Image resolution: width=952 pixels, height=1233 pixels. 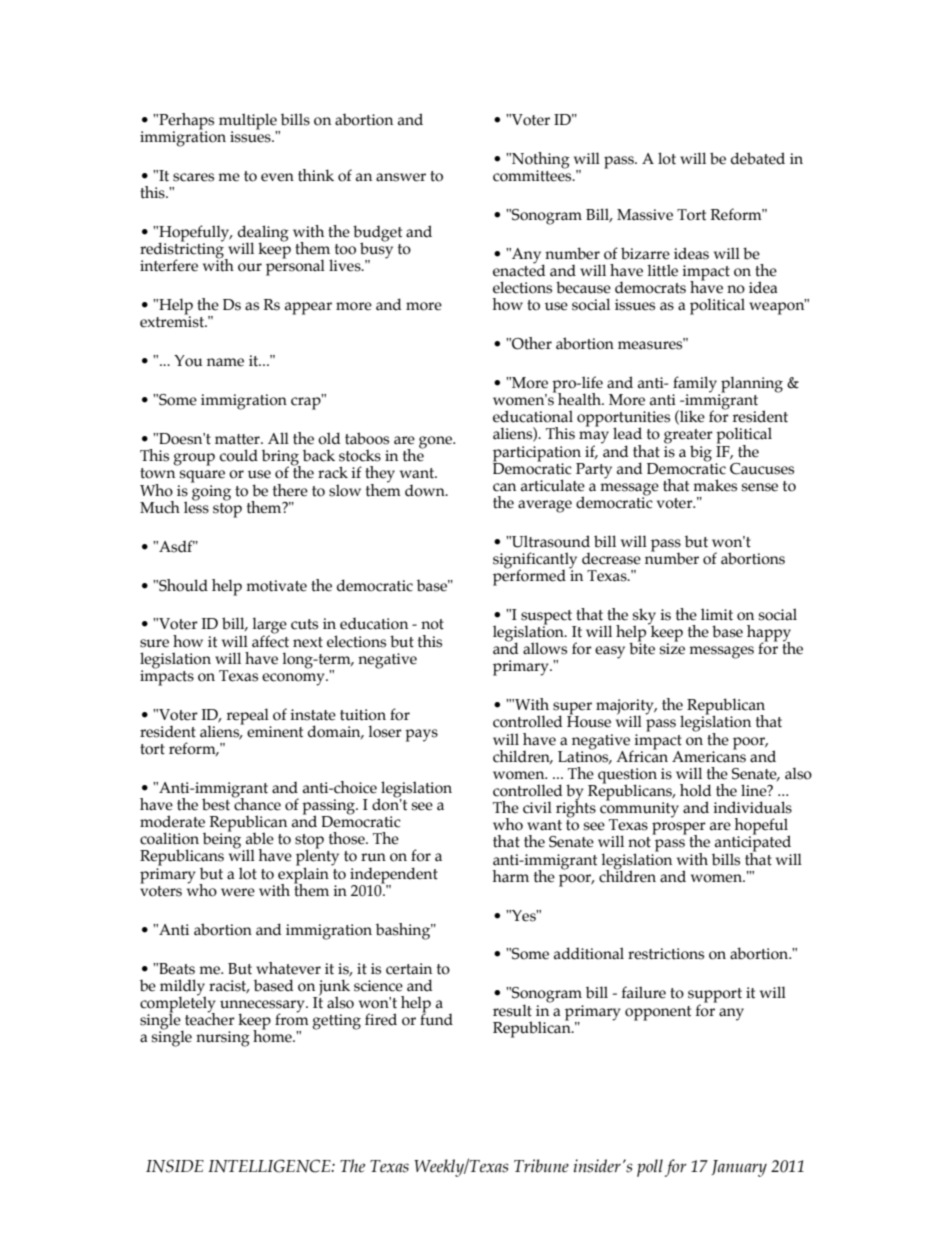 I want to click on January, so click(x=739, y=1168).
